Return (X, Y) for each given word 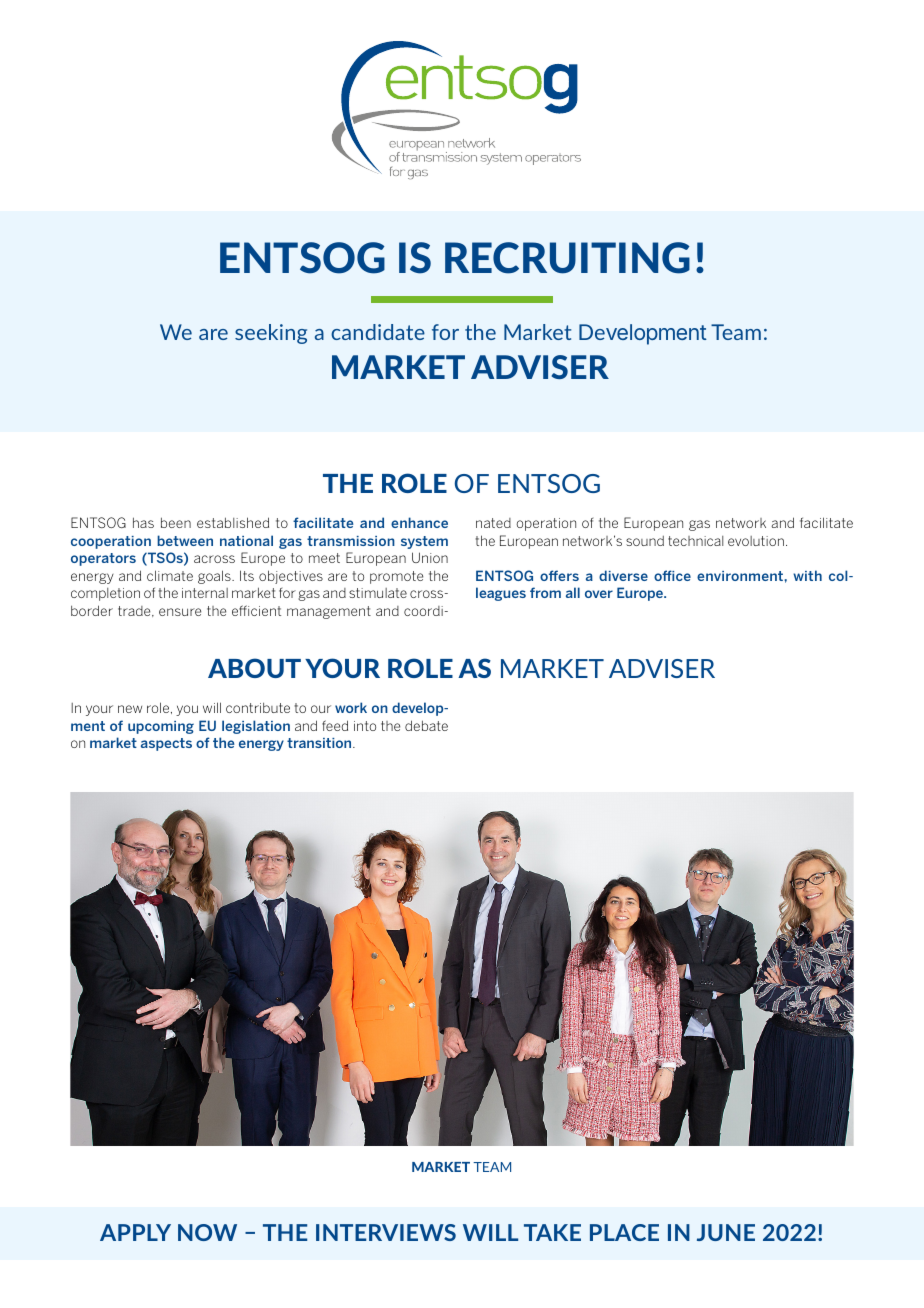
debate (426, 725)
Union (430, 557)
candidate (378, 332)
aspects (166, 744)
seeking (271, 334)
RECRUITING (567, 258)
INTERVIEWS (386, 1232)
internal (205, 593)
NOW (207, 1232)
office (672, 575)
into (365, 726)
